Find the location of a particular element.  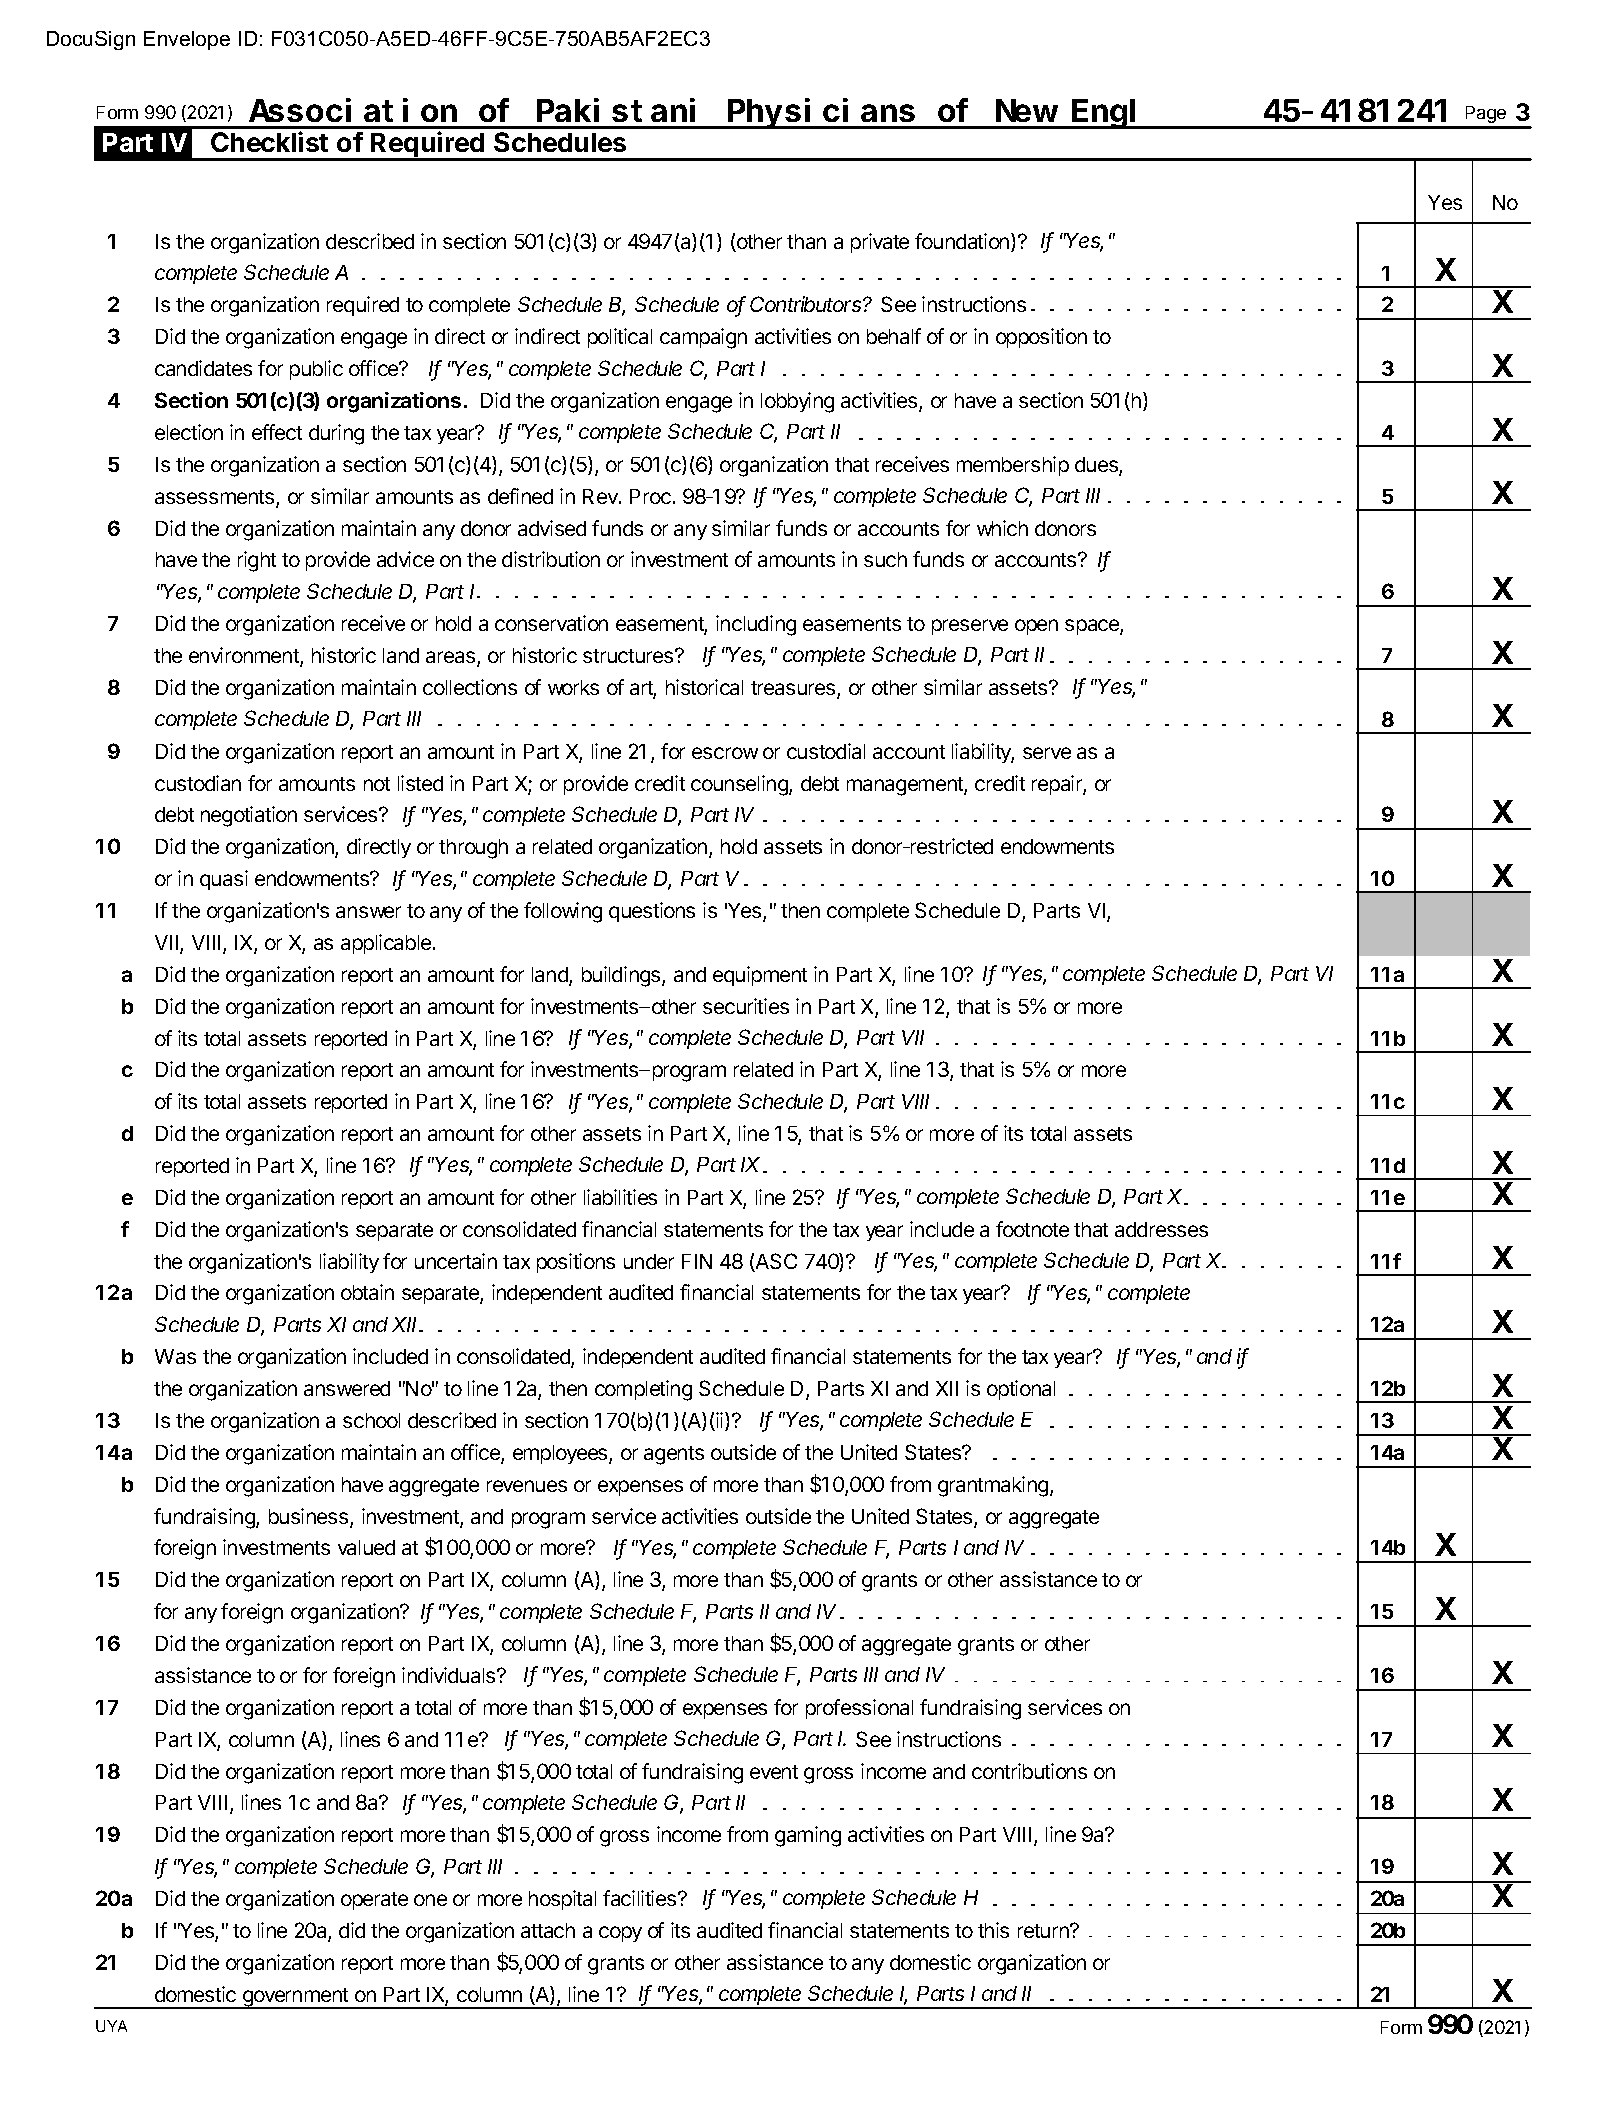

footnote is located at coordinates (1032, 1229).
